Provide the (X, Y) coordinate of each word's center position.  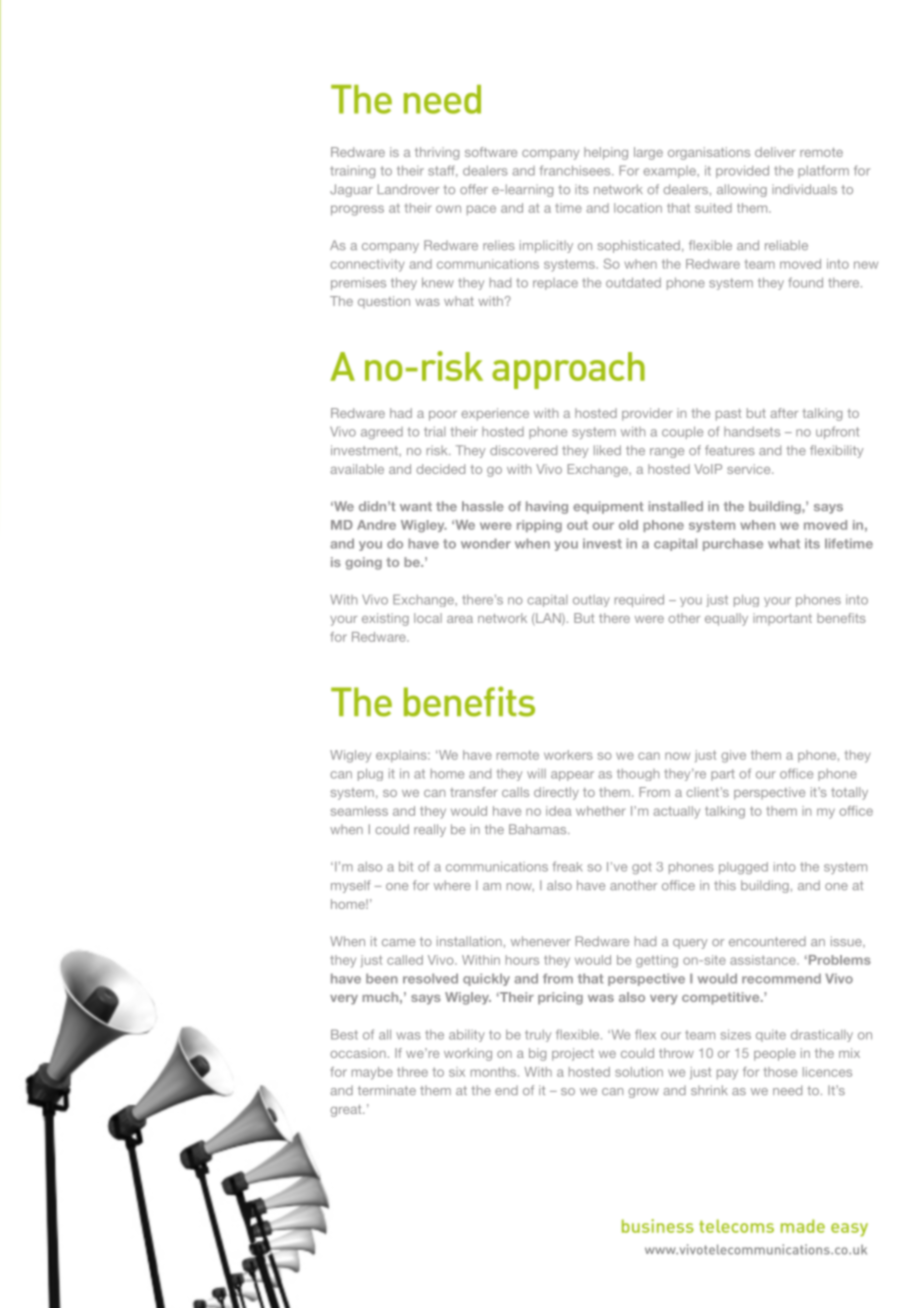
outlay (591, 601)
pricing (560, 998)
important (782, 619)
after (784, 413)
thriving (437, 153)
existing (385, 619)
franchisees (576, 170)
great (347, 1111)
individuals (804, 189)
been (382, 978)
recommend (781, 978)
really (430, 830)
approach (568, 370)
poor (443, 416)
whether (601, 811)
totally (849, 793)
